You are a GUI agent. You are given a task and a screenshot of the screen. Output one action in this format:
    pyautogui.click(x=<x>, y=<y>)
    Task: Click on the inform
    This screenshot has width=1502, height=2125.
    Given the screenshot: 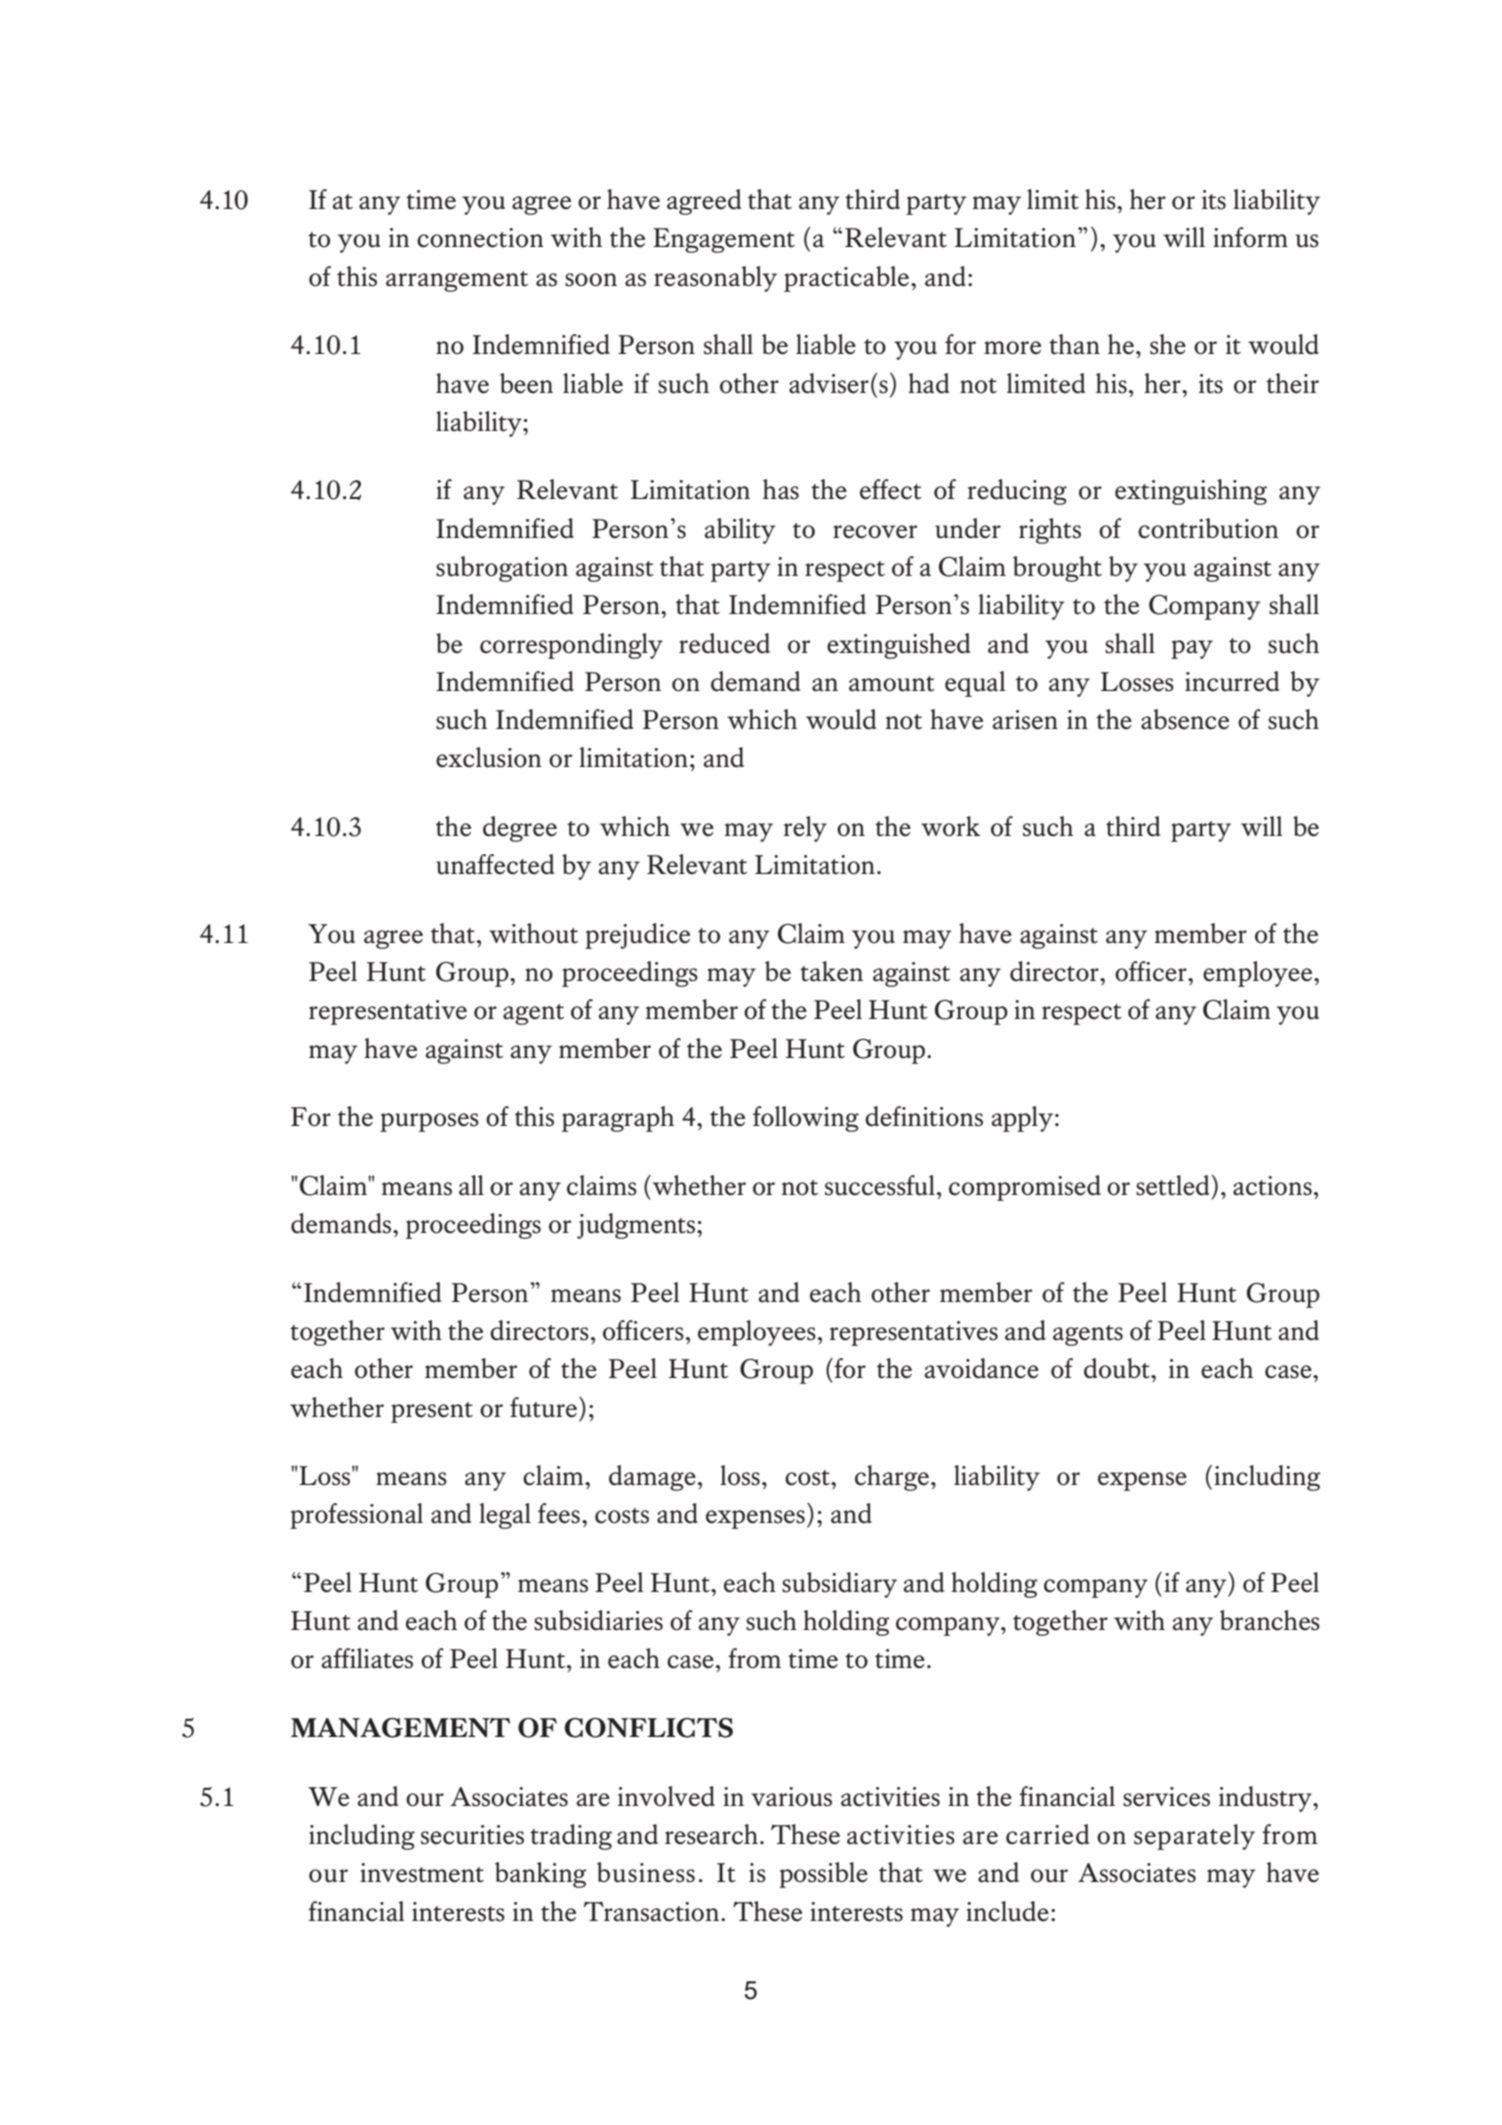 What is the action you would take?
    pyautogui.click(x=1250, y=237)
